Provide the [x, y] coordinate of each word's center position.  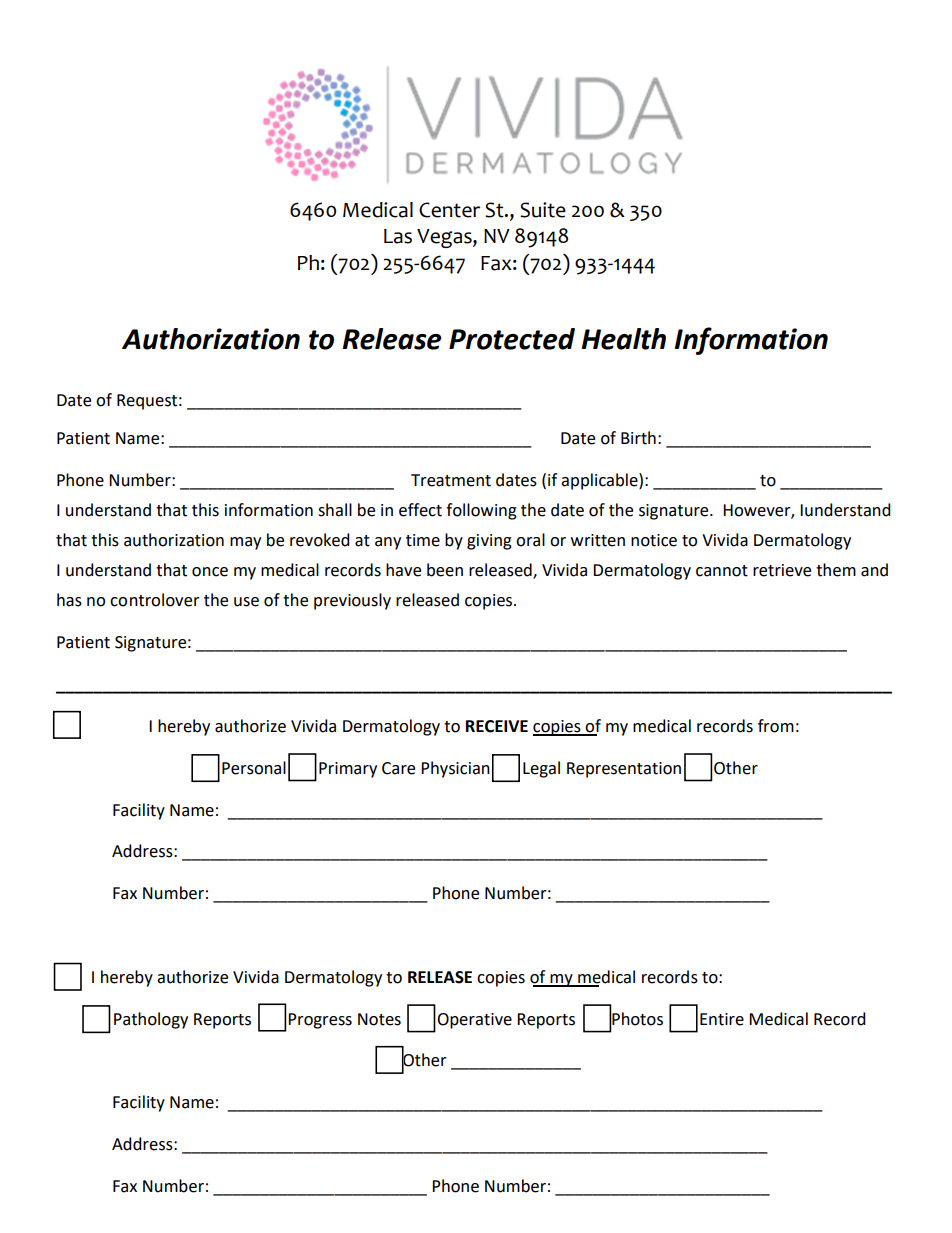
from [776, 726]
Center [449, 210]
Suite [543, 210]
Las [398, 236]
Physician [455, 769]
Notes [379, 1019]
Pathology [151, 1020]
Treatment [451, 480]
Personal [254, 768]
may [245, 543]
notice [654, 540]
